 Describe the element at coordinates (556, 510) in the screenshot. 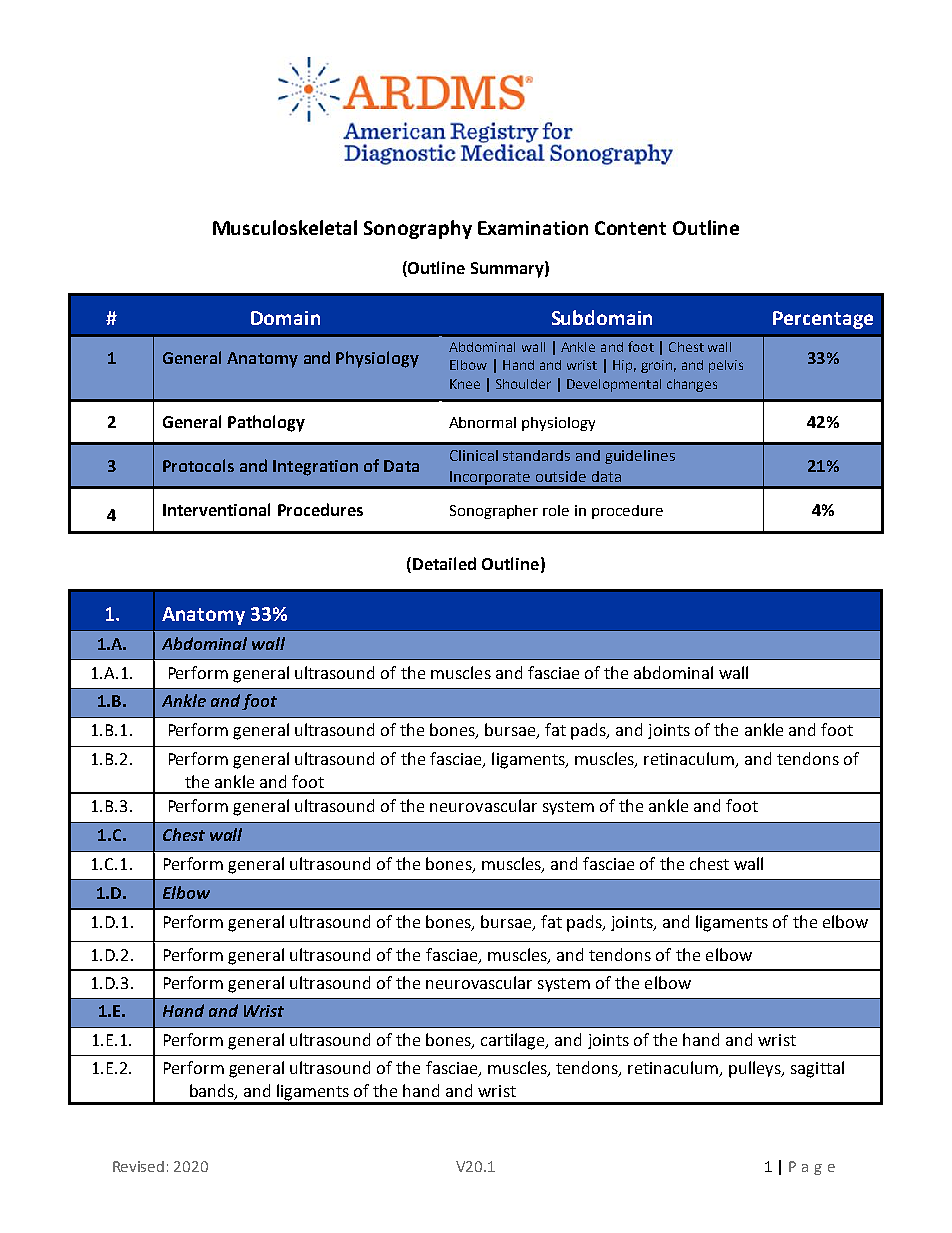

I see `role` at that location.
